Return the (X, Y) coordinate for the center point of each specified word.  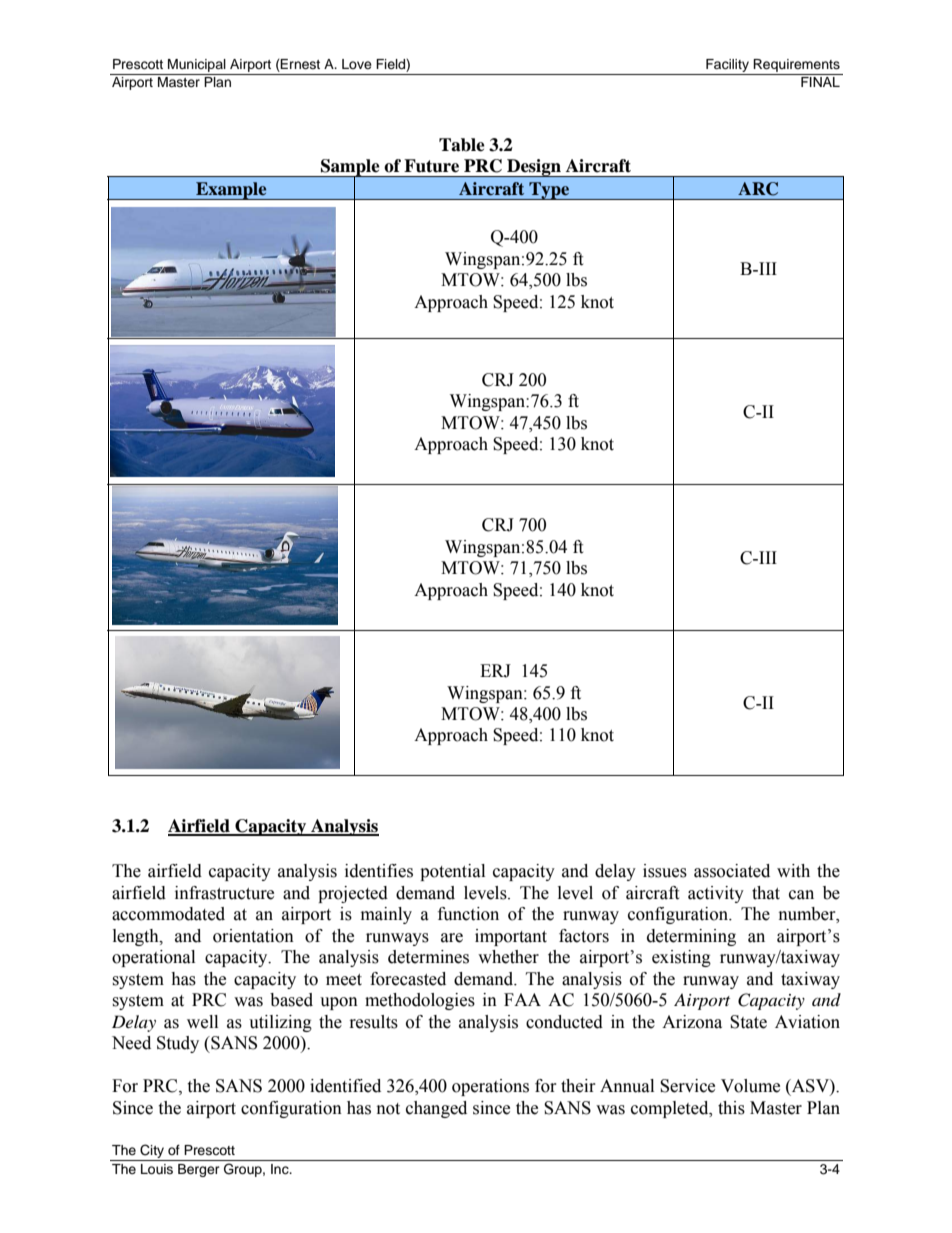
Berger (199, 1170)
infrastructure (224, 893)
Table (462, 145)
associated (732, 871)
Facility (727, 67)
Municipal (197, 65)
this (731, 1108)
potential (452, 872)
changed (436, 1109)
